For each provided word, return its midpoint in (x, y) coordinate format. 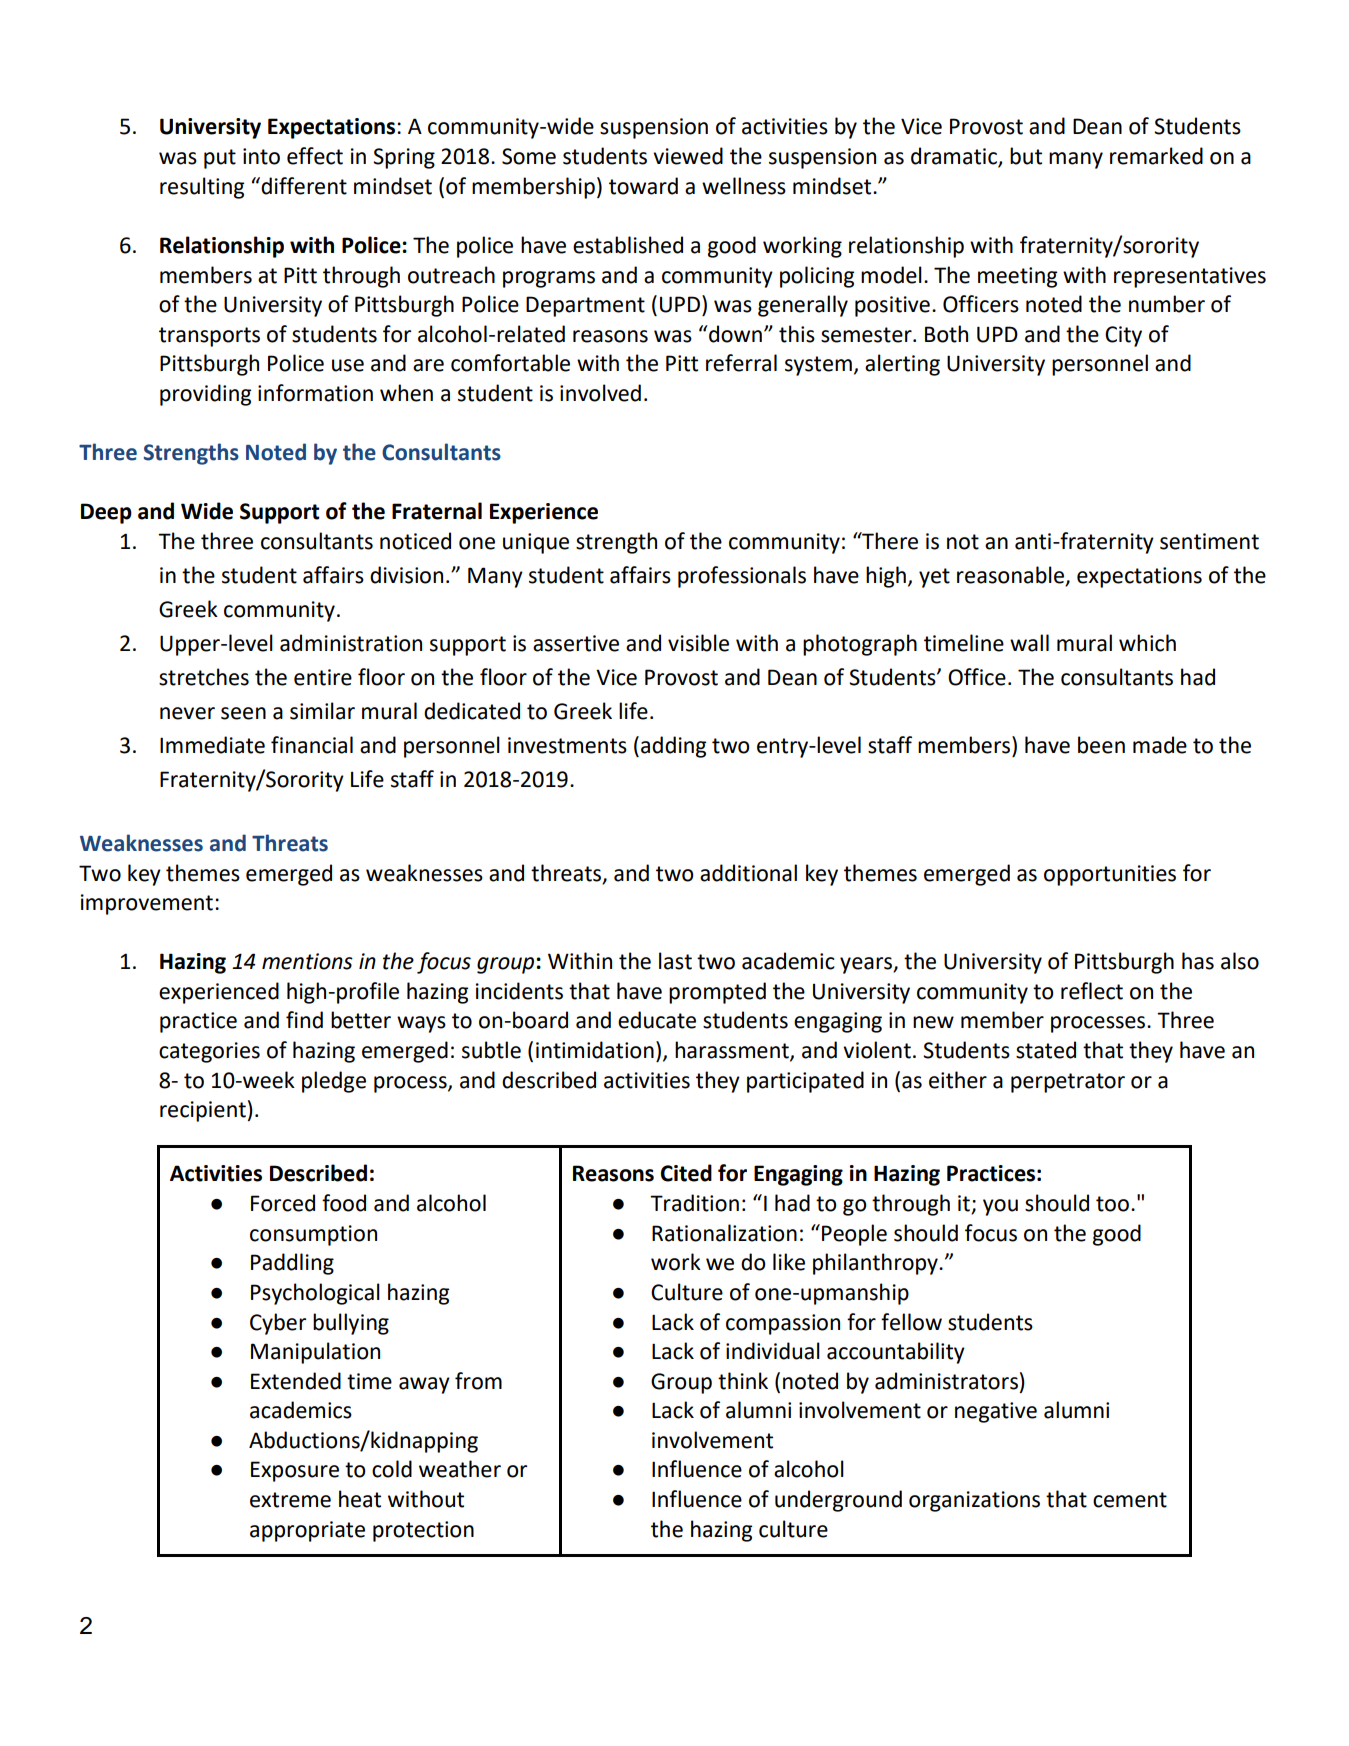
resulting (202, 188)
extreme (290, 1500)
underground (838, 1501)
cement (1130, 1500)
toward (643, 186)
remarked (1156, 156)
